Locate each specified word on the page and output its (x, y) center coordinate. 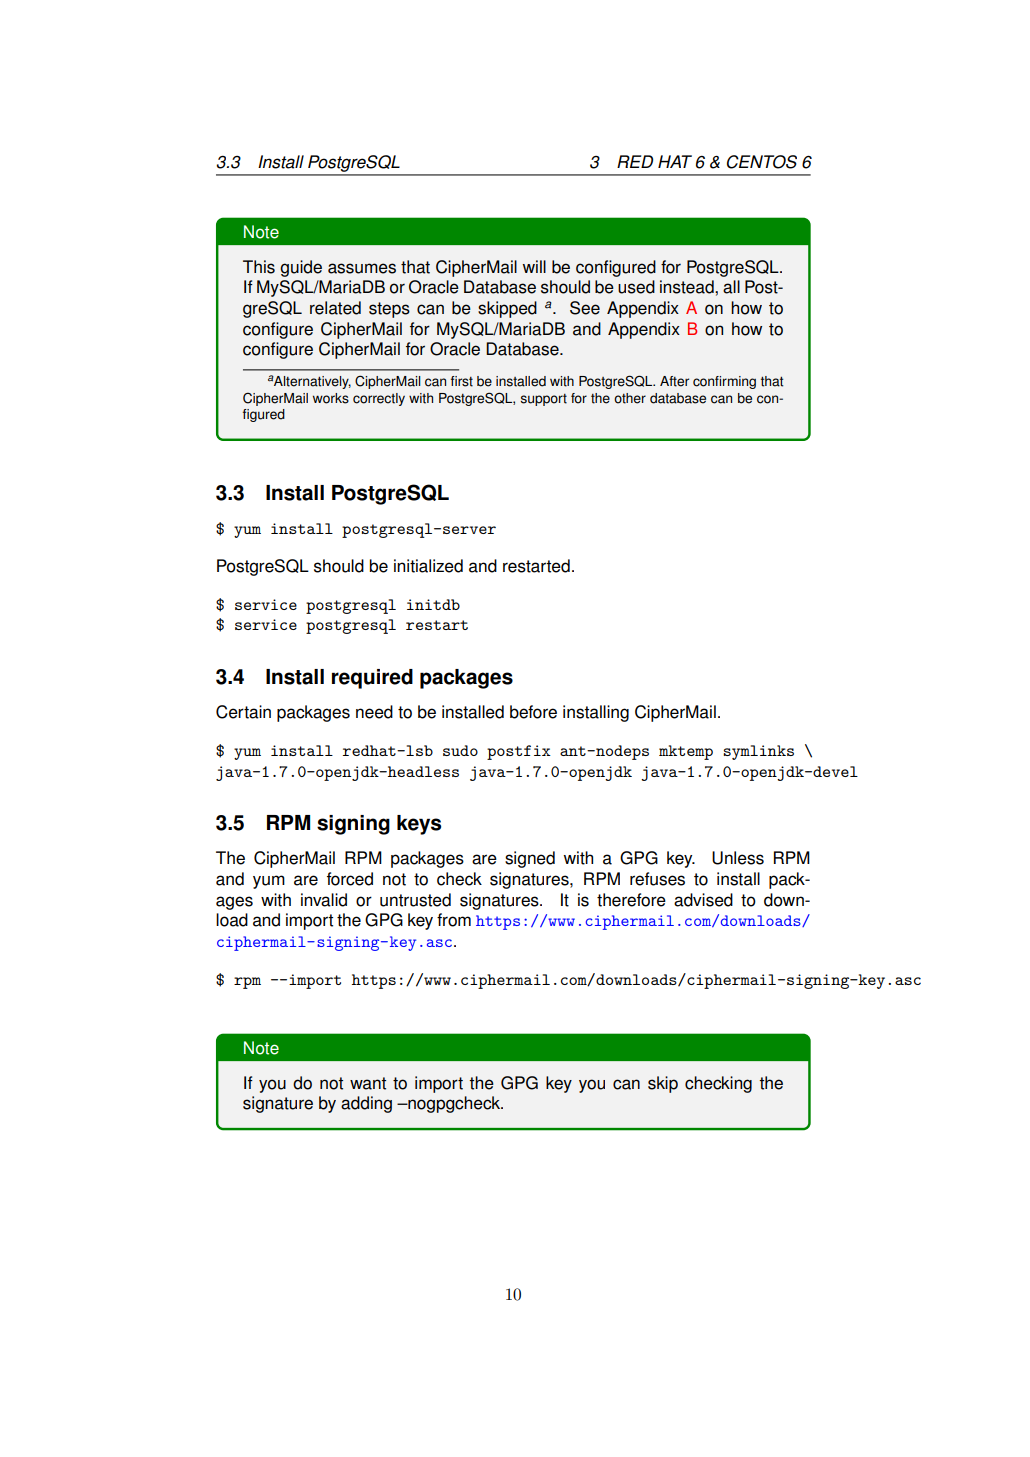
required (372, 679)
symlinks (758, 752)
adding (366, 1104)
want (368, 1083)
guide (301, 268)
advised (703, 900)
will (534, 266)
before (533, 712)
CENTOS (762, 162)
